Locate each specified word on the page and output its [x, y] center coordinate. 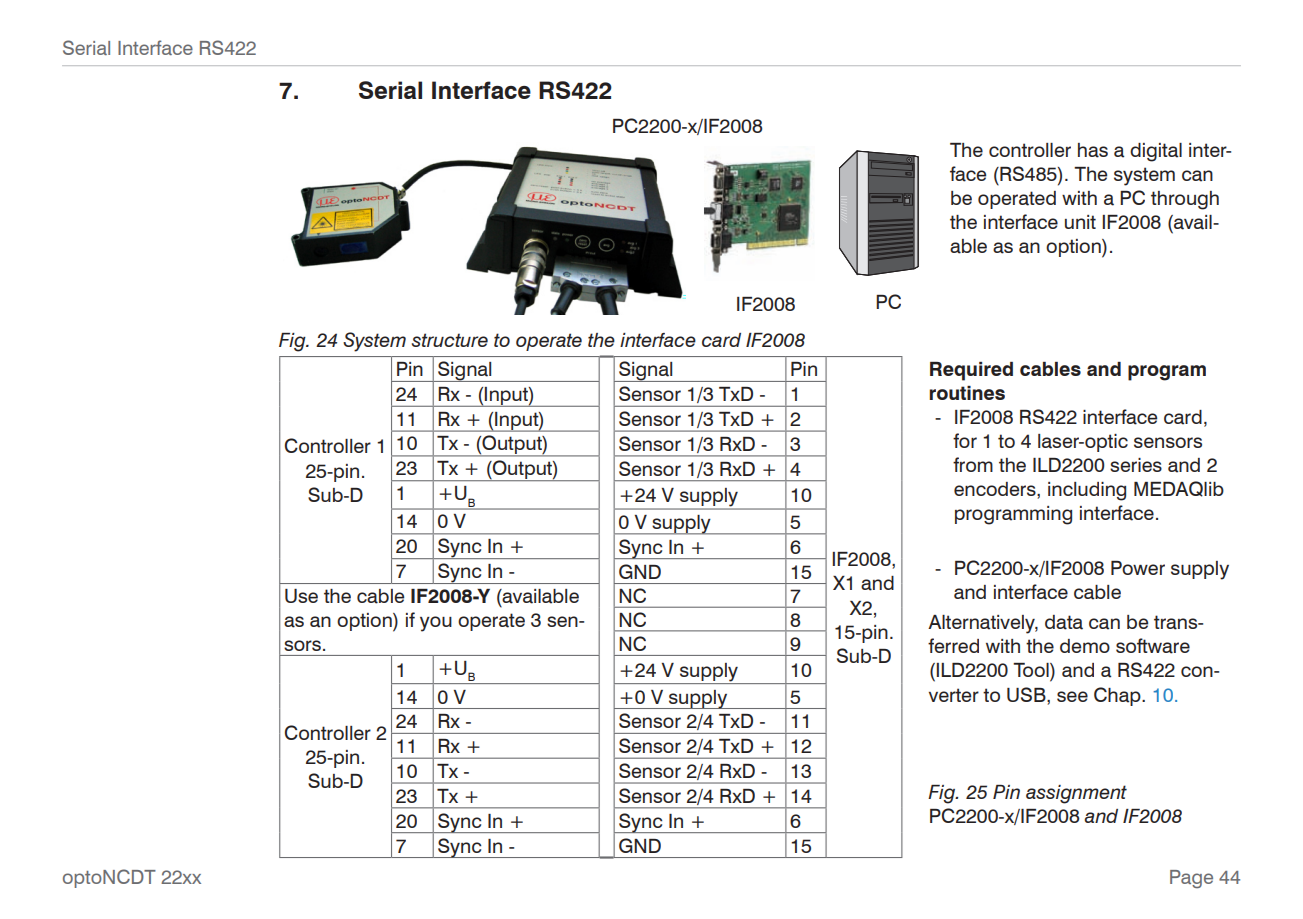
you [436, 624]
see [1072, 696]
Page [1191, 879]
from [973, 464]
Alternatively [983, 624]
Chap [1118, 696]
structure [450, 340]
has [1093, 150]
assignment [1076, 794]
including [1087, 491]
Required [971, 371]
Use [301, 596]
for [965, 440]
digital [1156, 152]
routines [967, 393]
